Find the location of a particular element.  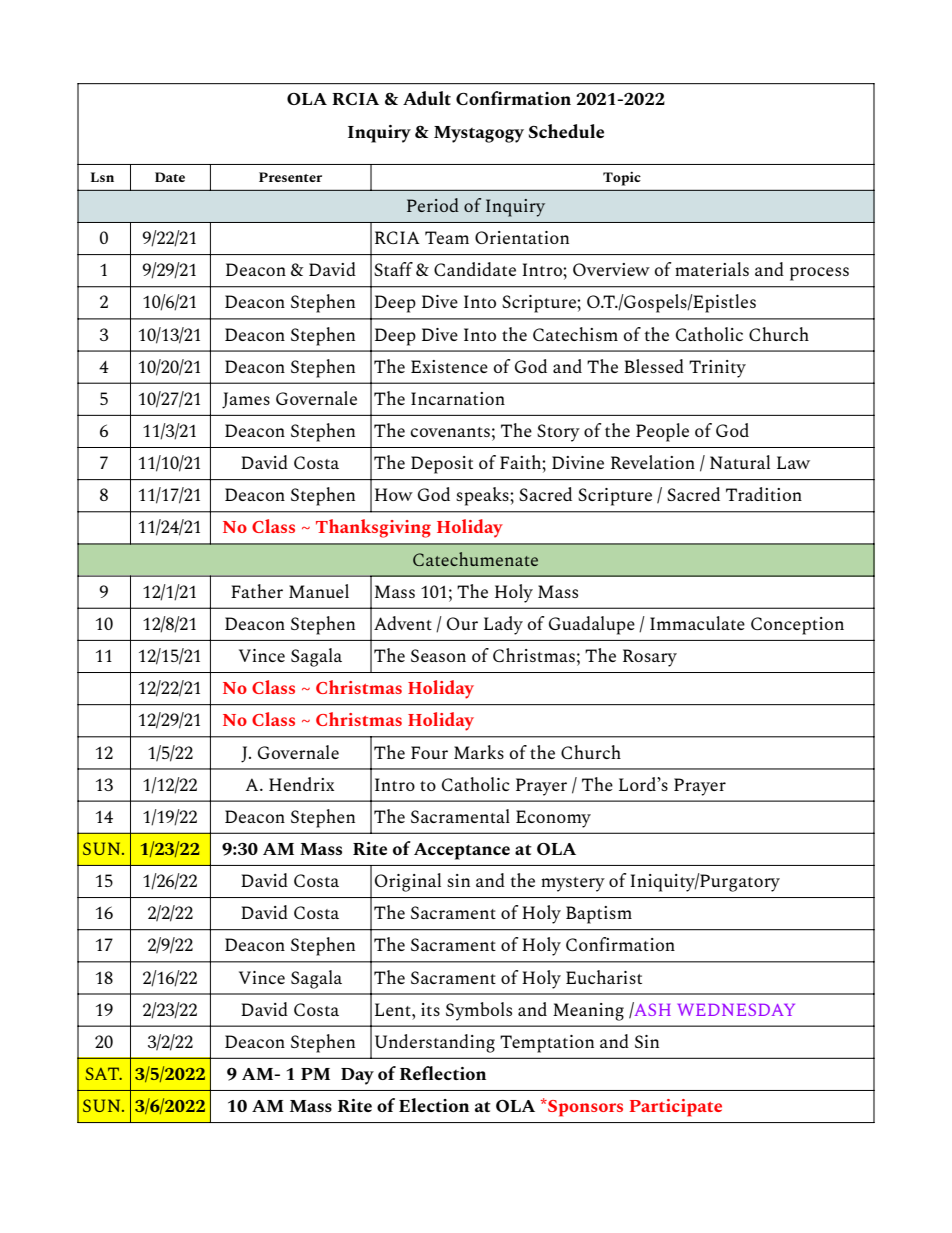

Adult is located at coordinates (427, 98).
